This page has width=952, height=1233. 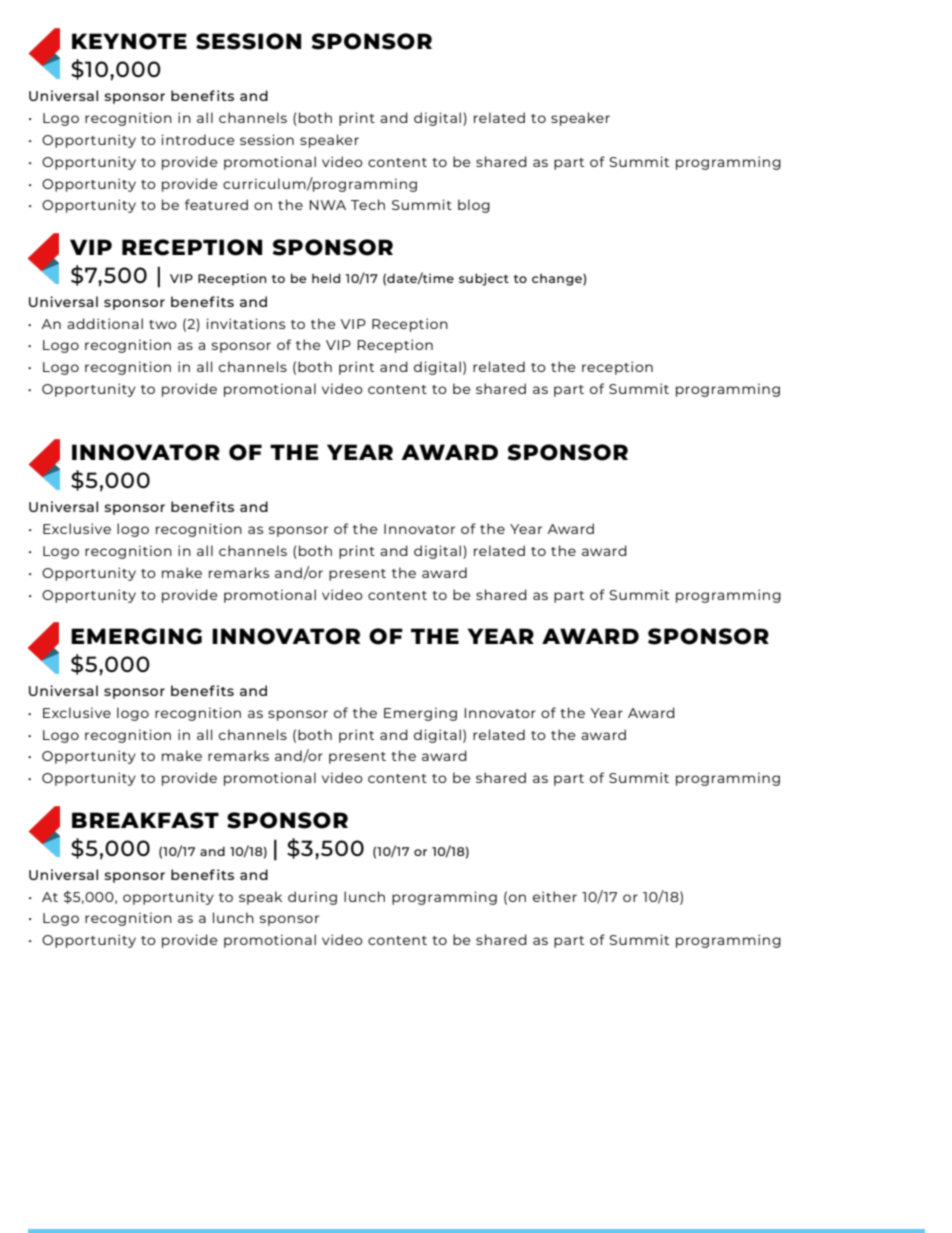 I want to click on blog, so click(x=474, y=206).
